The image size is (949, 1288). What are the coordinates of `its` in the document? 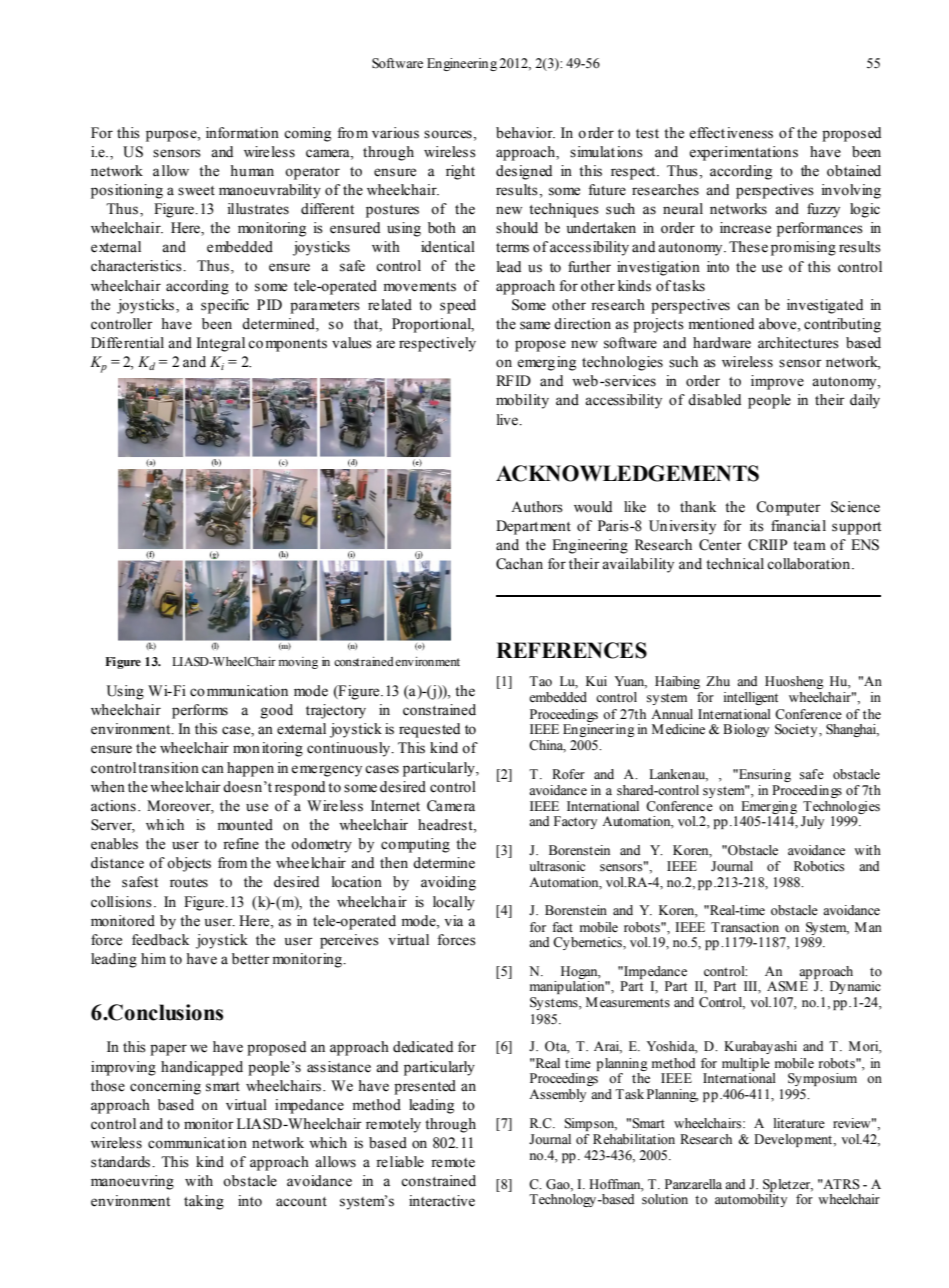 It's located at (757, 526).
